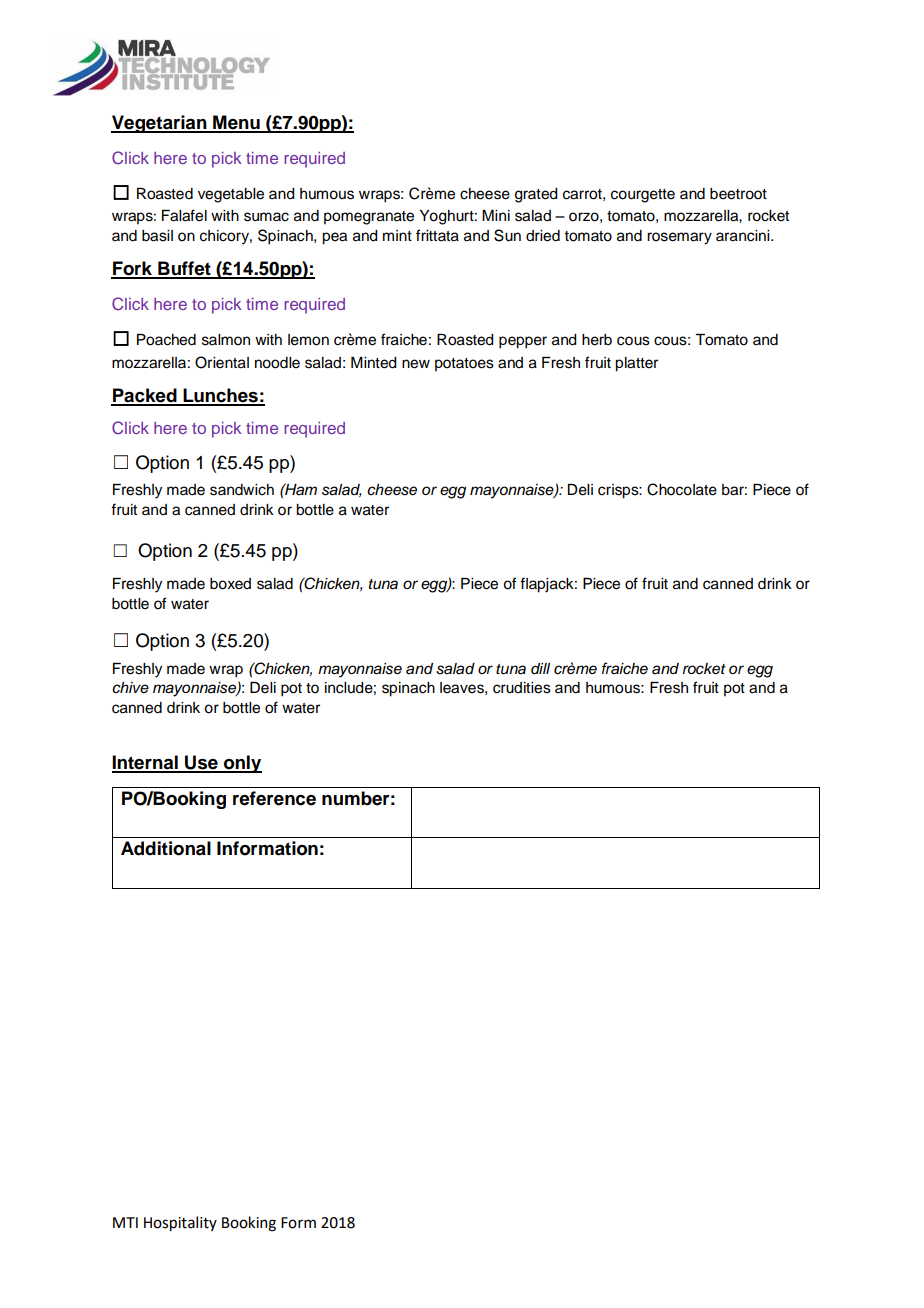  I want to click on Hospitality, so click(180, 1223).
